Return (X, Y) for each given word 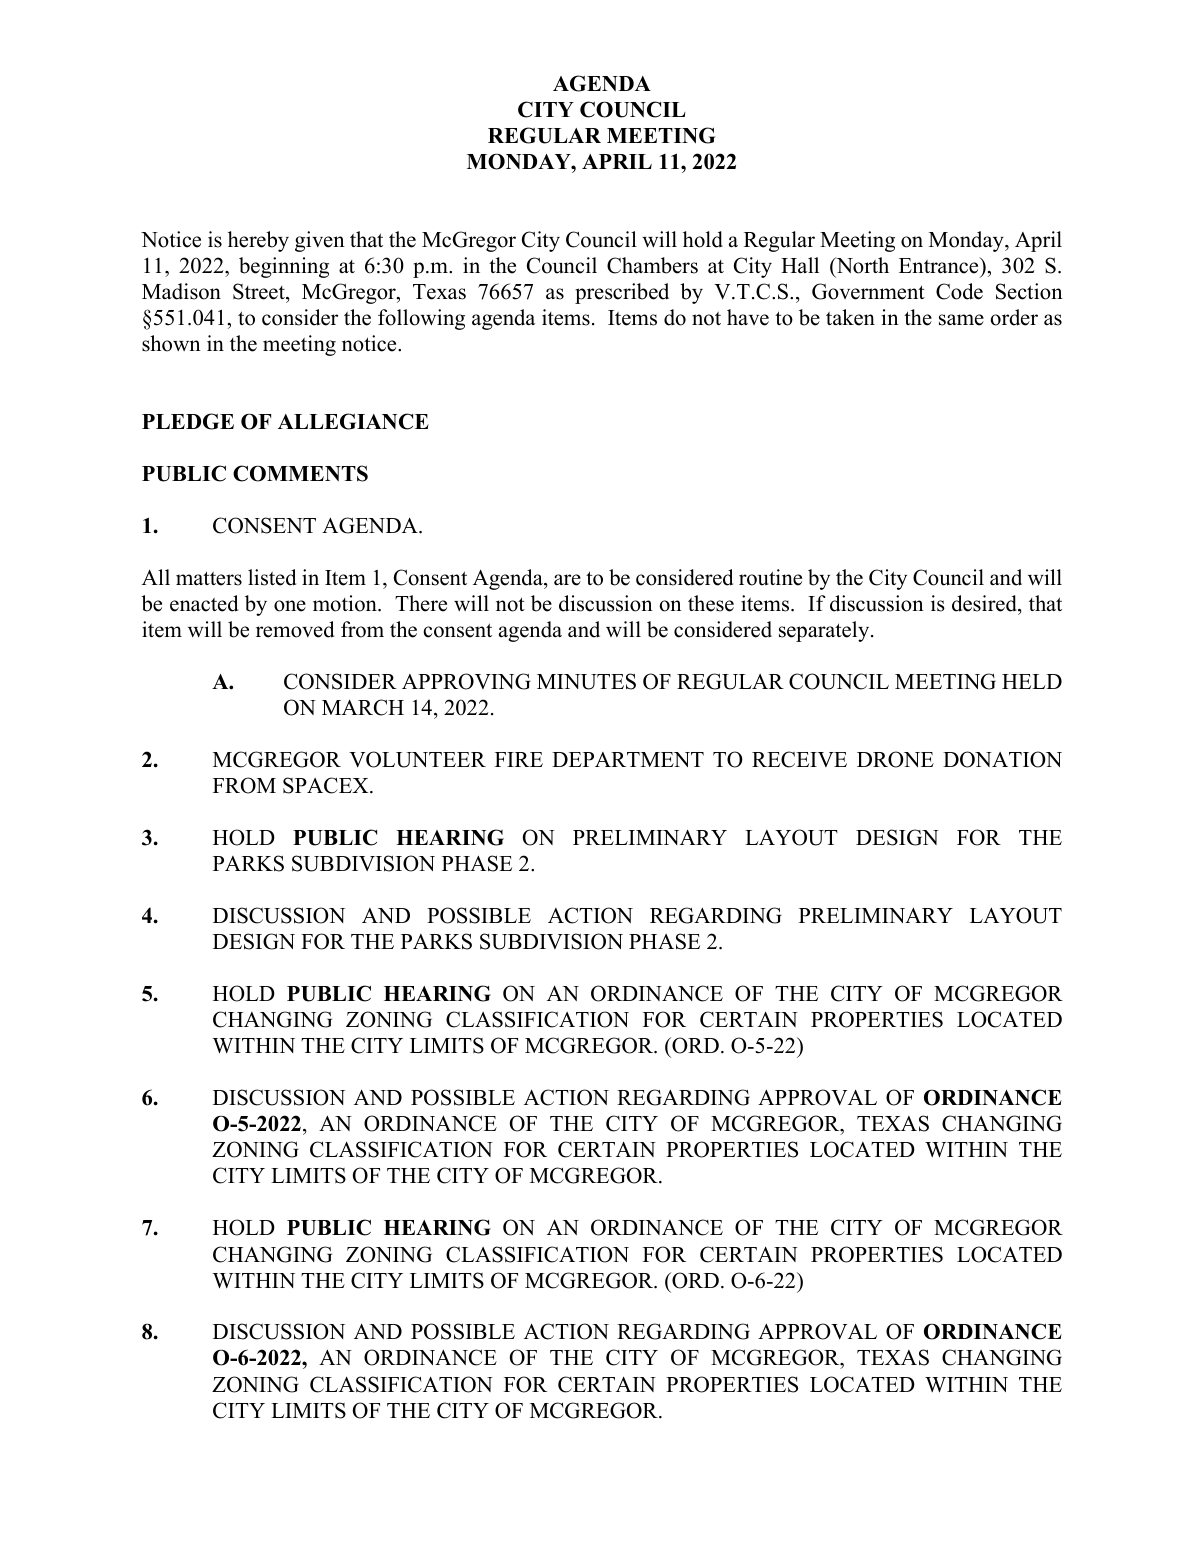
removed (295, 629)
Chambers (652, 265)
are (567, 580)
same (961, 320)
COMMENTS (300, 473)
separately (825, 631)
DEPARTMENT (628, 759)
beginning (284, 267)
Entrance (940, 265)
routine (770, 577)
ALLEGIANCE (353, 421)
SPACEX (327, 785)
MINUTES (586, 681)
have (748, 317)
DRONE (895, 759)
